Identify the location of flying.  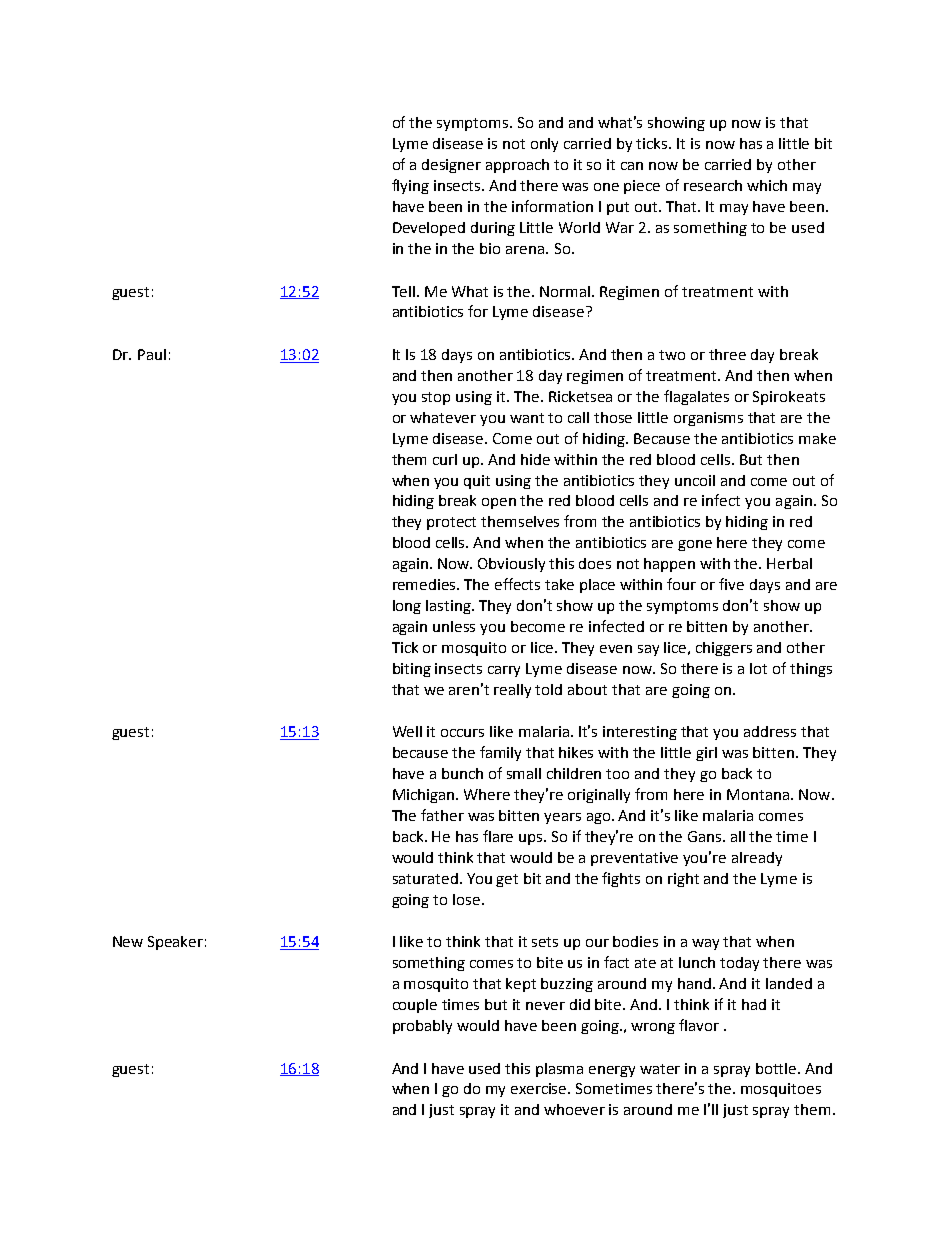
(410, 186).
